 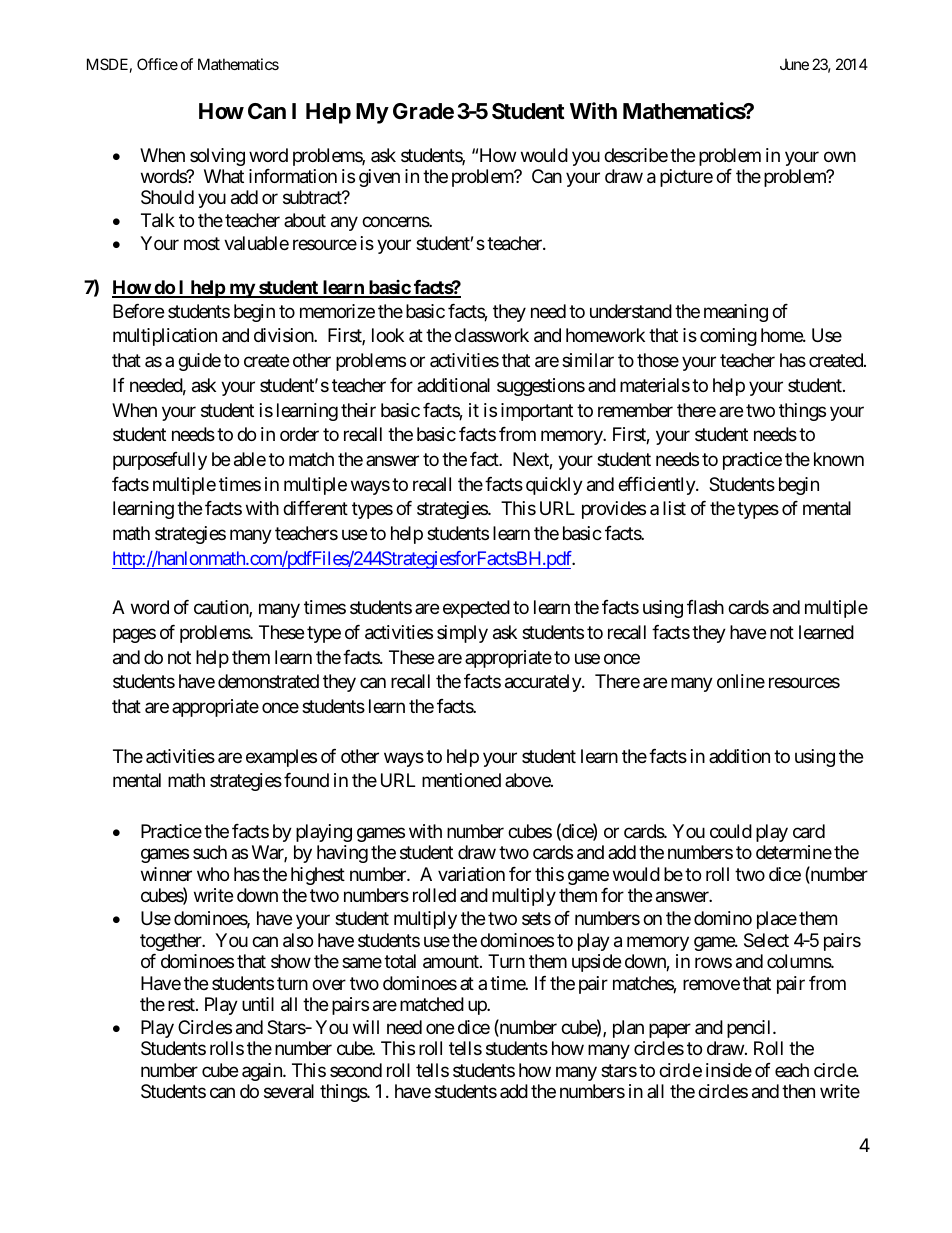 What do you see at coordinates (157, 64) in the screenshot?
I see `Office` at bounding box center [157, 64].
